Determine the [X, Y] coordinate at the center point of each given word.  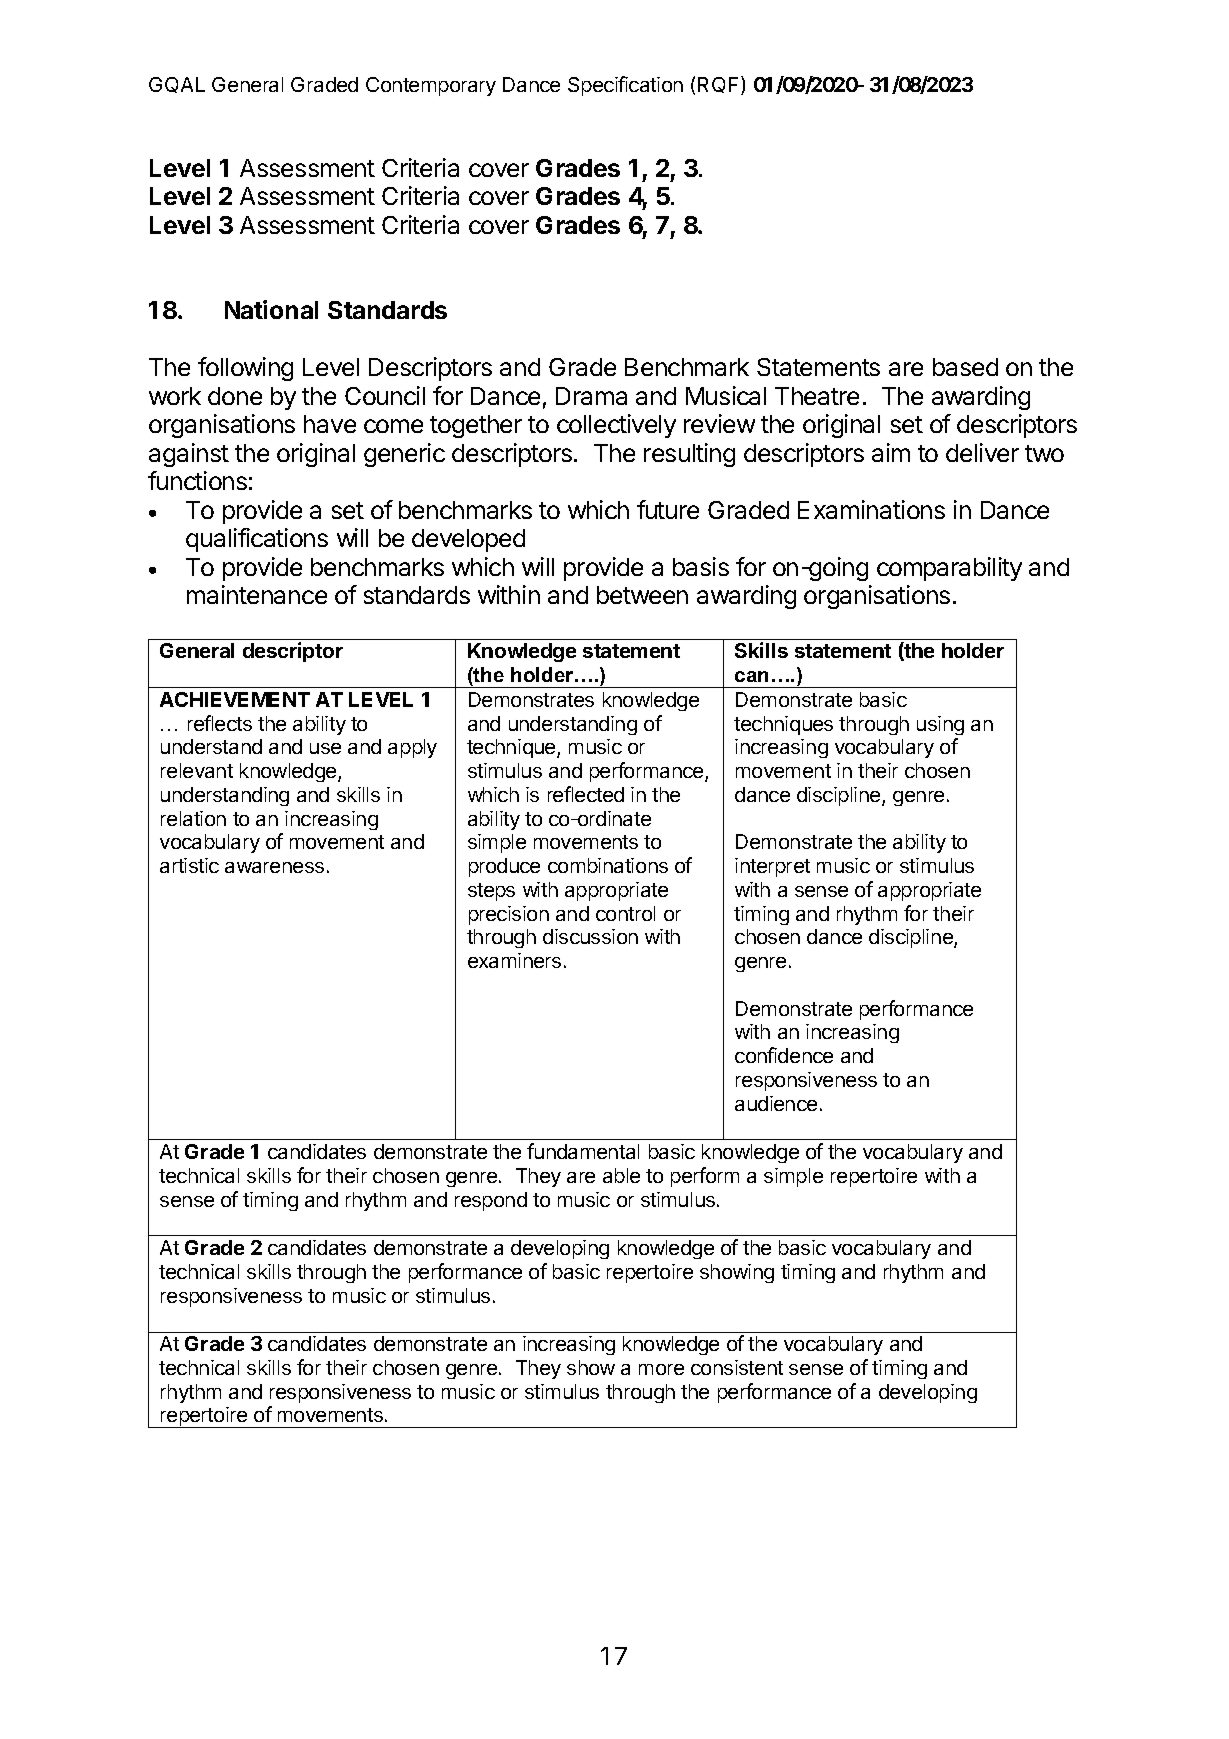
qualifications [257, 540]
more [661, 1369]
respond [491, 1201]
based [965, 367]
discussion [590, 936]
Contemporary [431, 86]
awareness [274, 867]
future [668, 509]
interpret [772, 867]
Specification [625, 86]
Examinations [871, 509]
